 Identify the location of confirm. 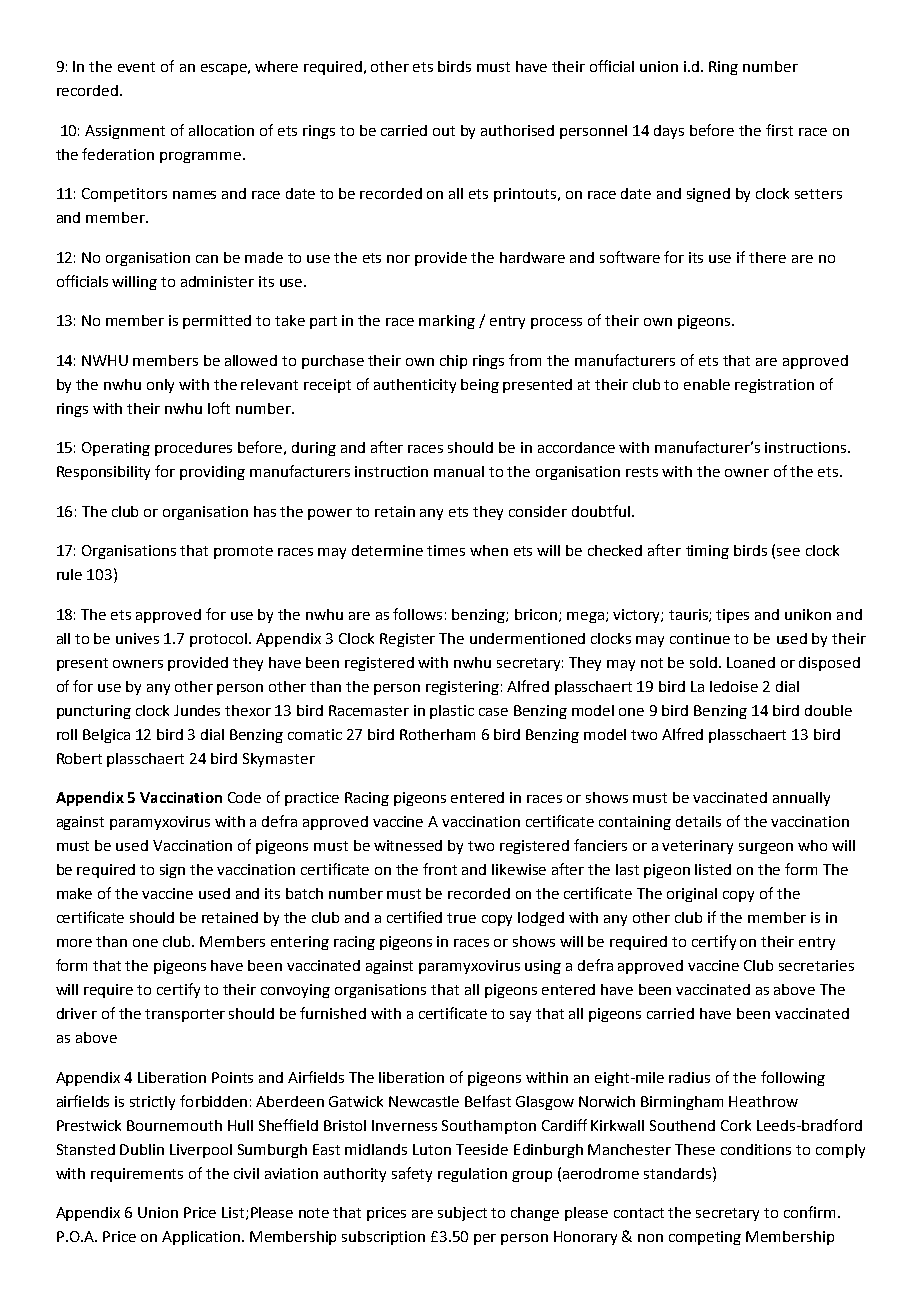
(809, 1212).
